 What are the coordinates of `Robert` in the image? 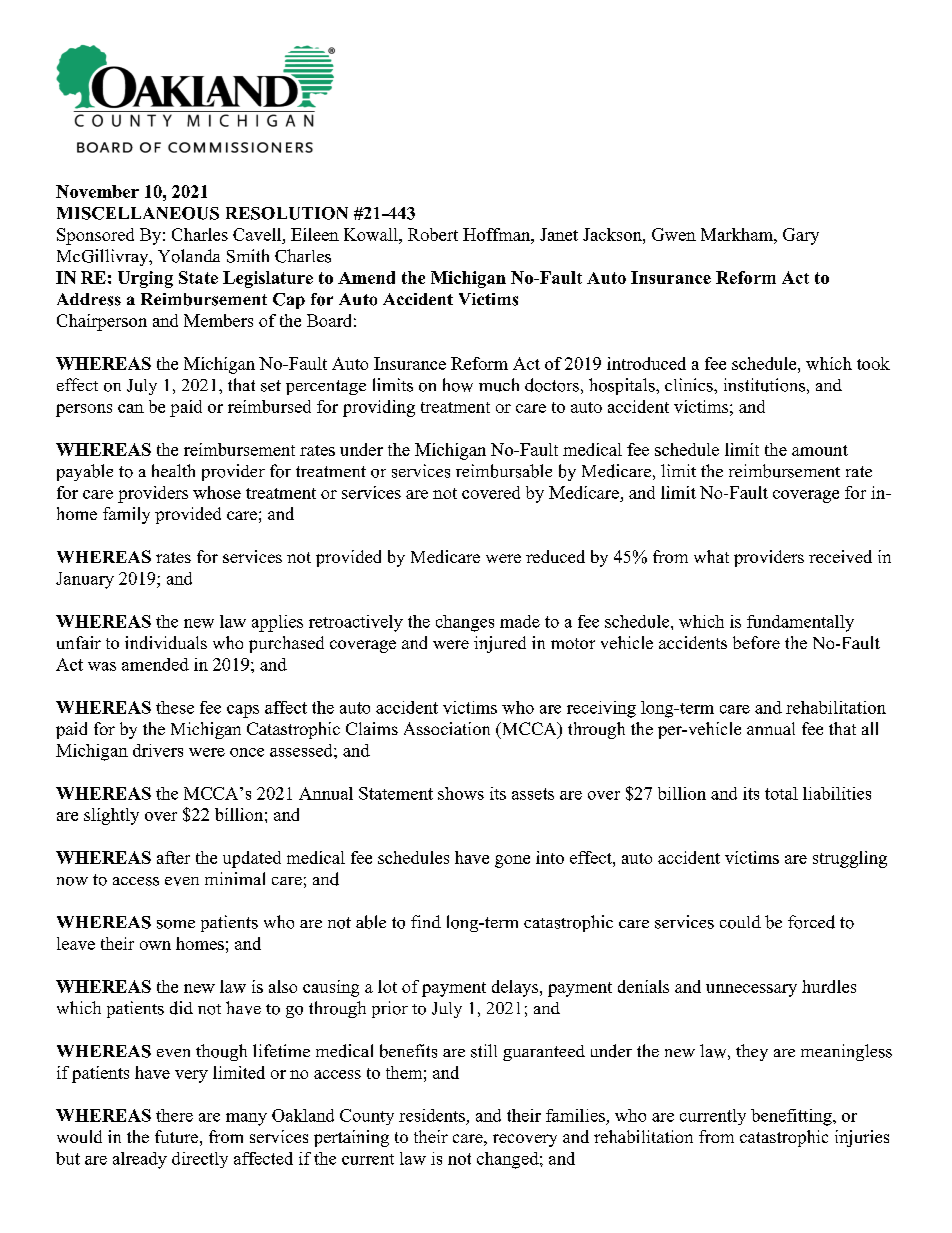 It's located at (433, 234).
